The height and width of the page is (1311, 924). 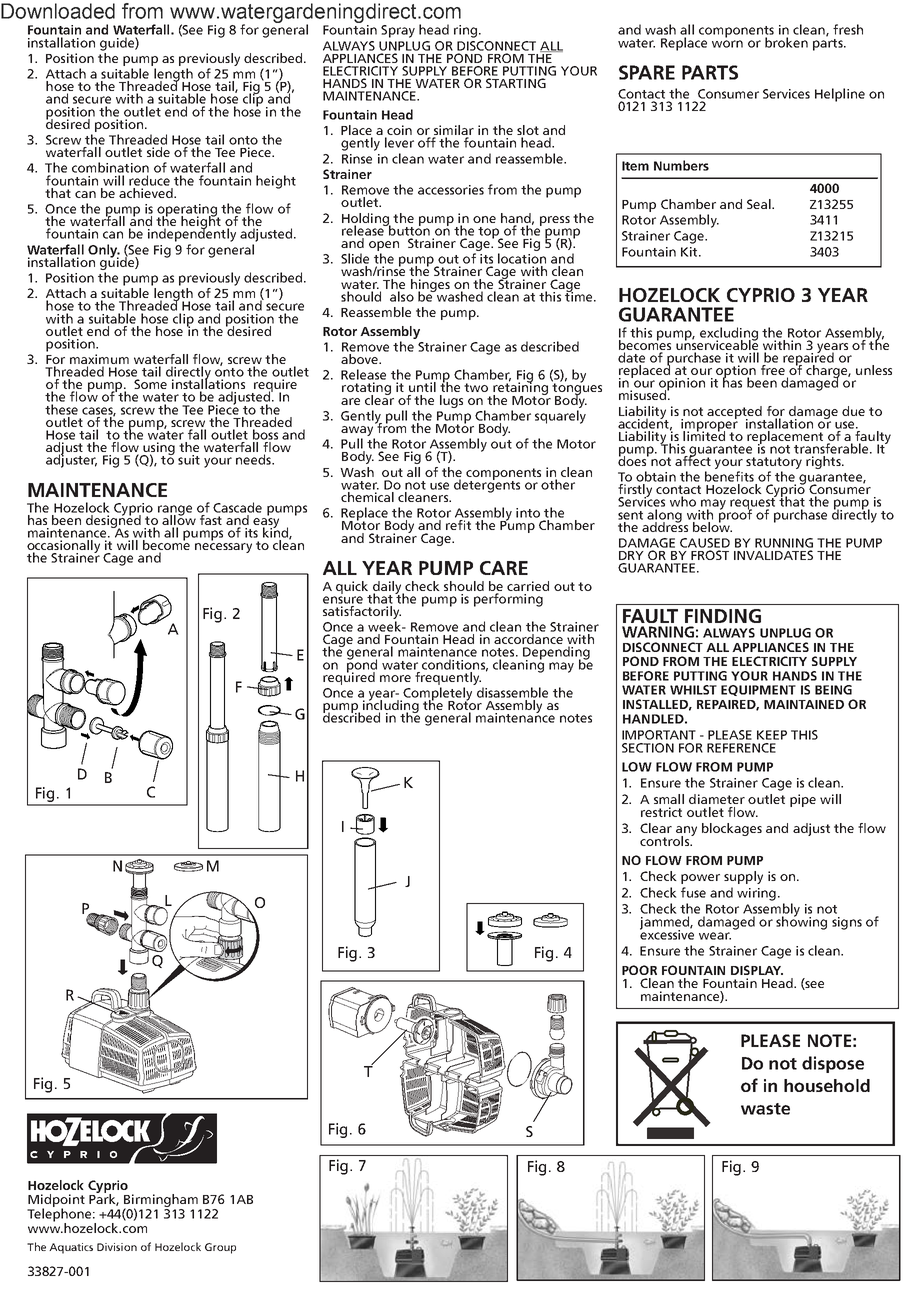 What do you see at coordinates (451, 401) in the page?
I see `lugs` at bounding box center [451, 401].
